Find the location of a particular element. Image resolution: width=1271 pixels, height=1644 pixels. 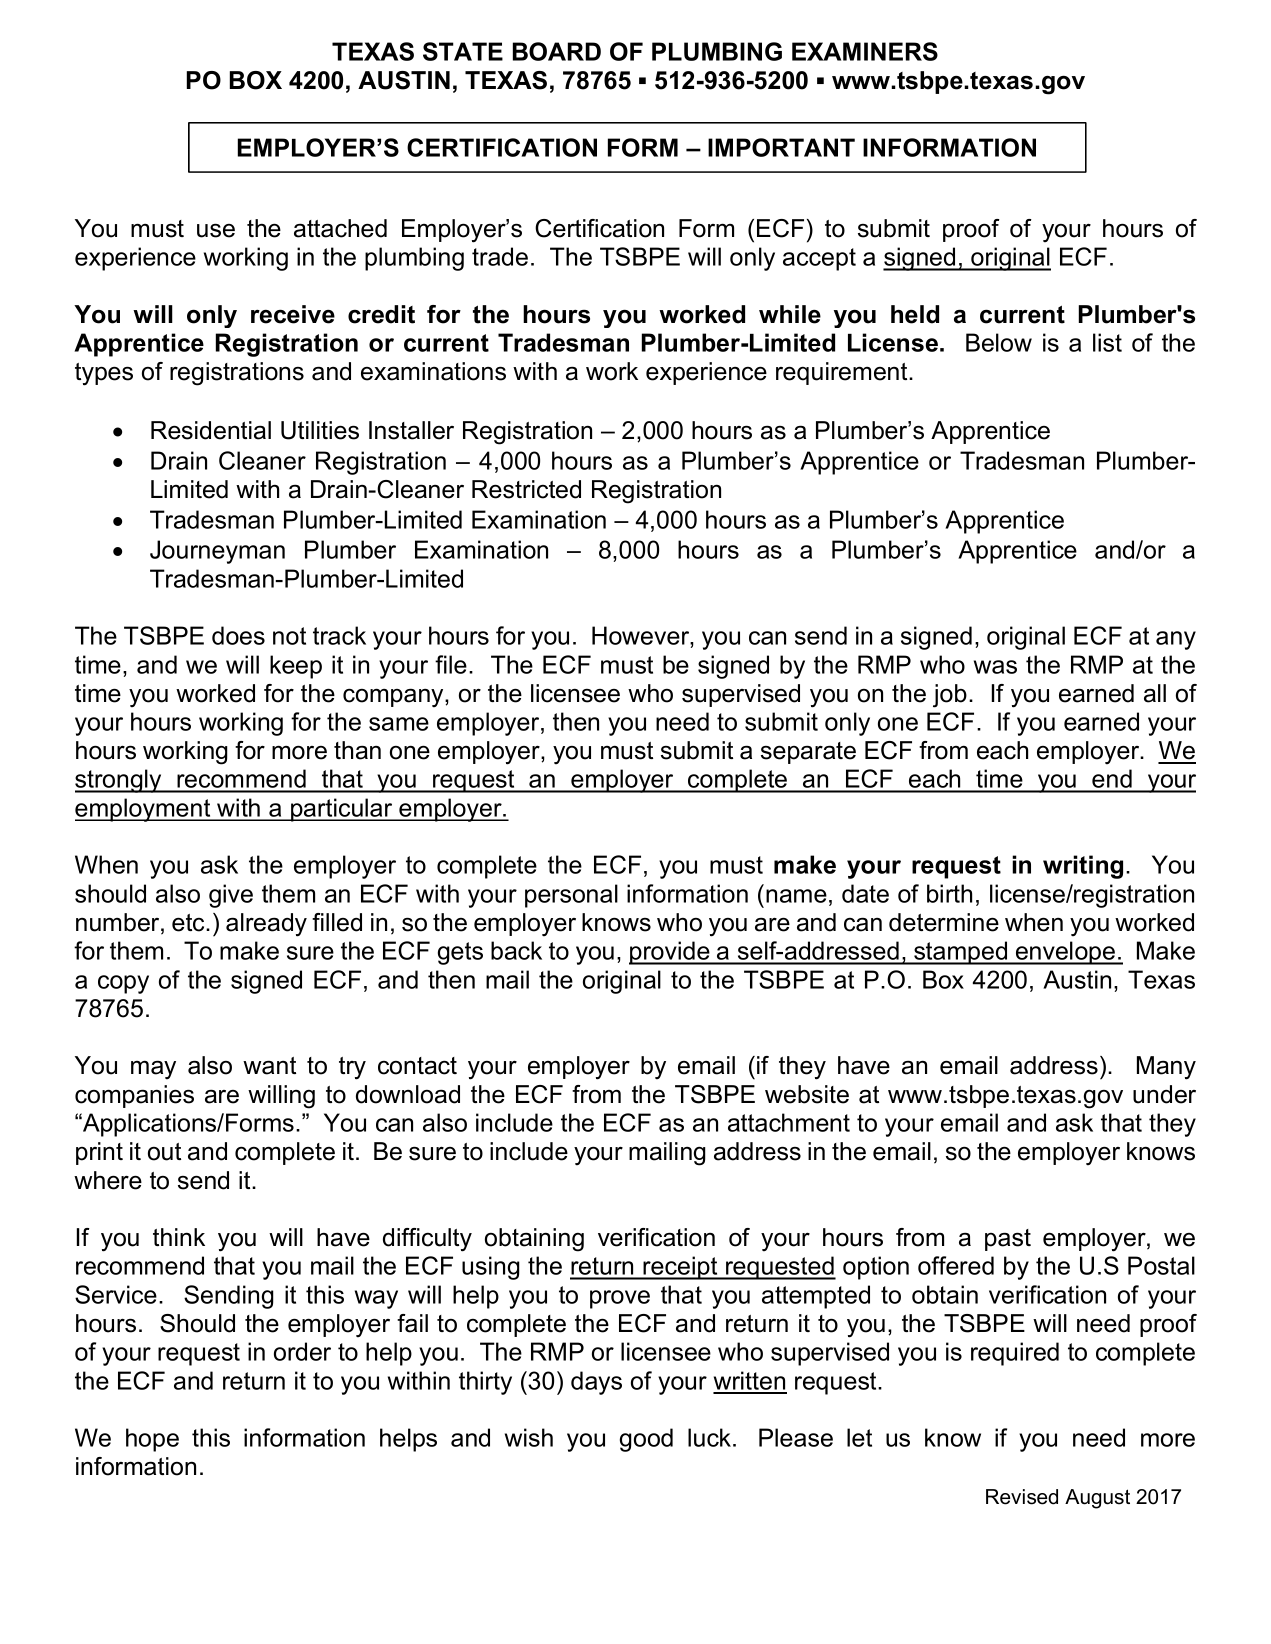

use is located at coordinates (216, 231).
